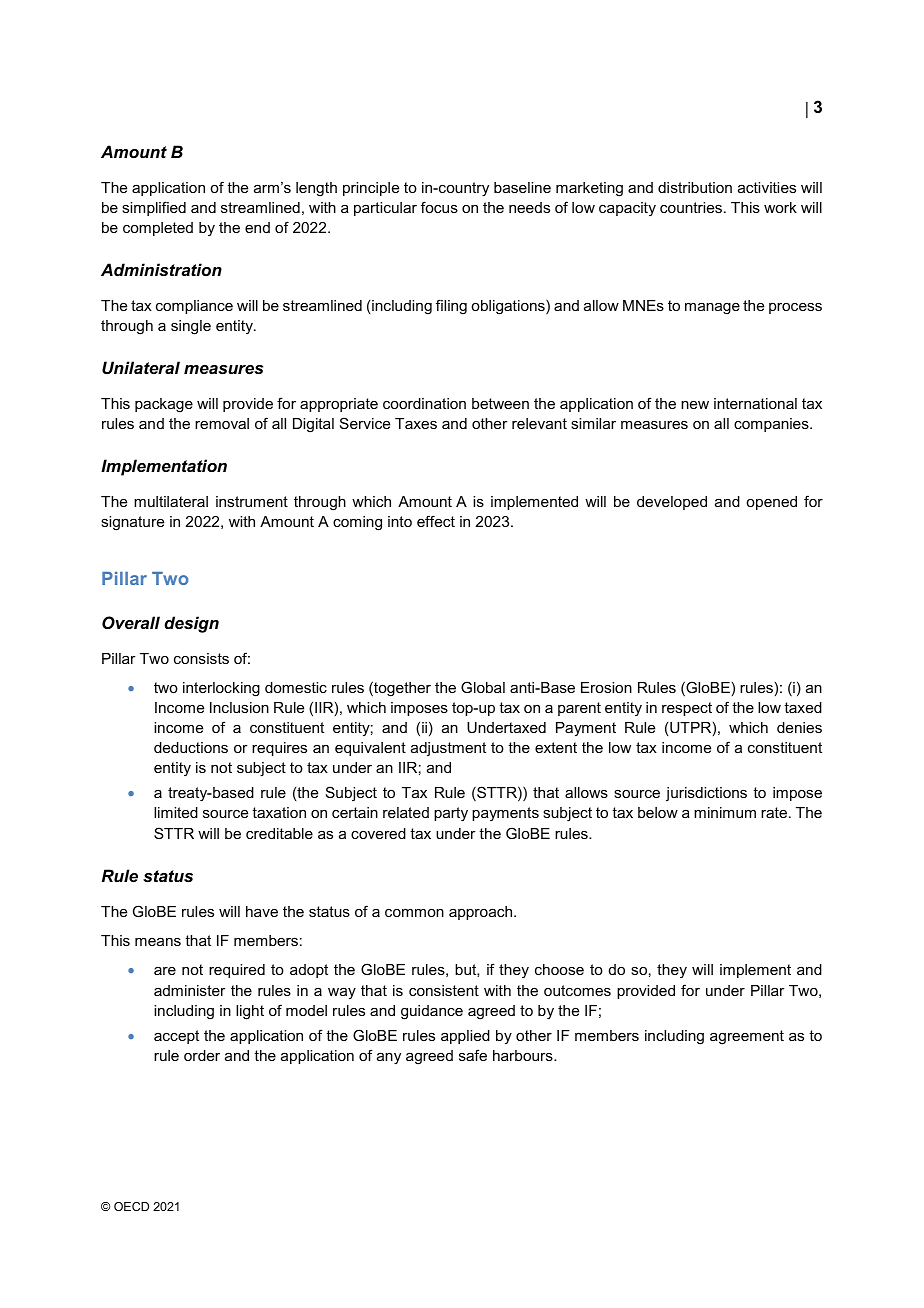 This screenshot has height=1308, width=924. What do you see at coordinates (257, 227) in the screenshot?
I see `end` at bounding box center [257, 227].
